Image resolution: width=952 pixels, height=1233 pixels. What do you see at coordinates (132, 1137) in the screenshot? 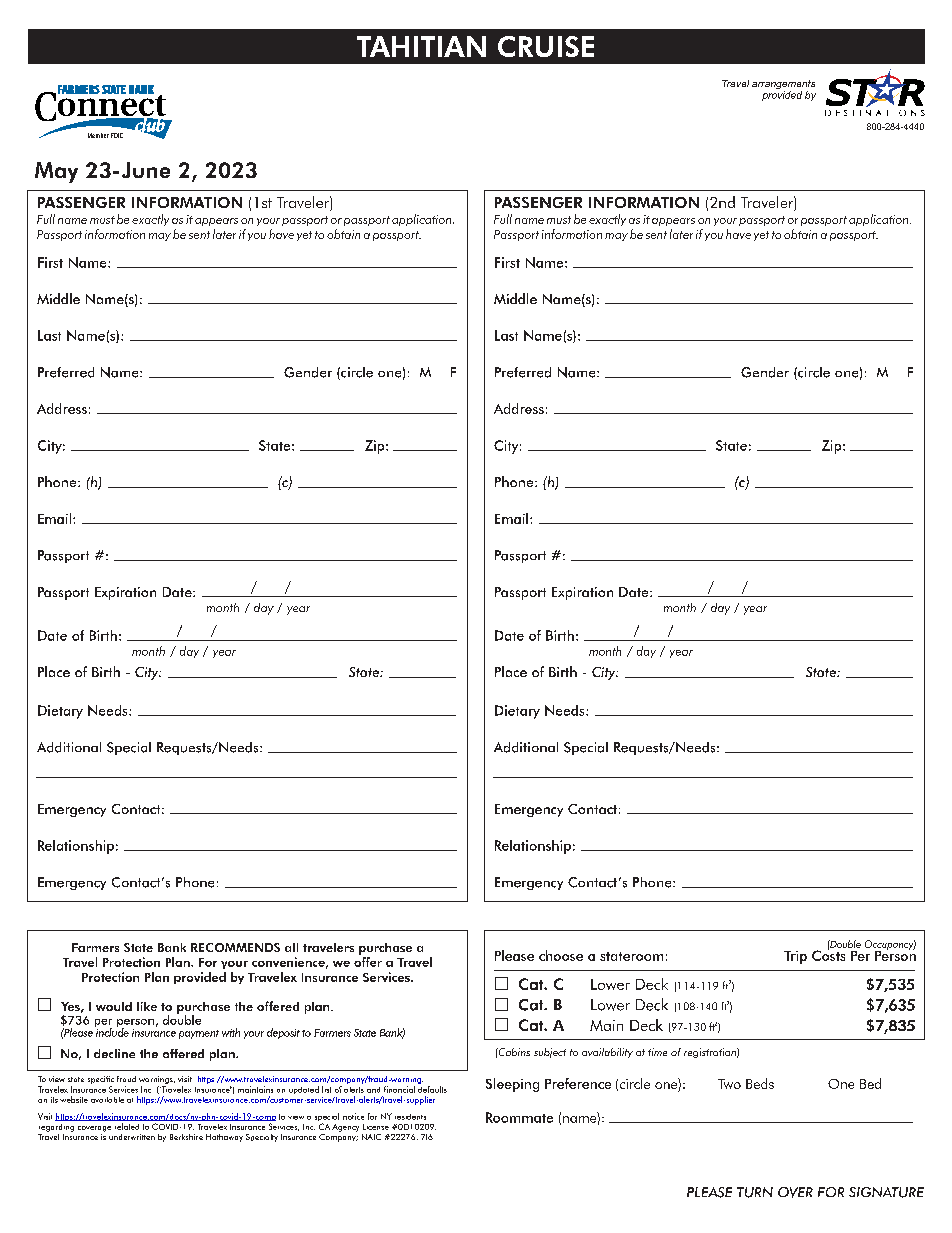
I see `underwritten` at bounding box center [132, 1137].
